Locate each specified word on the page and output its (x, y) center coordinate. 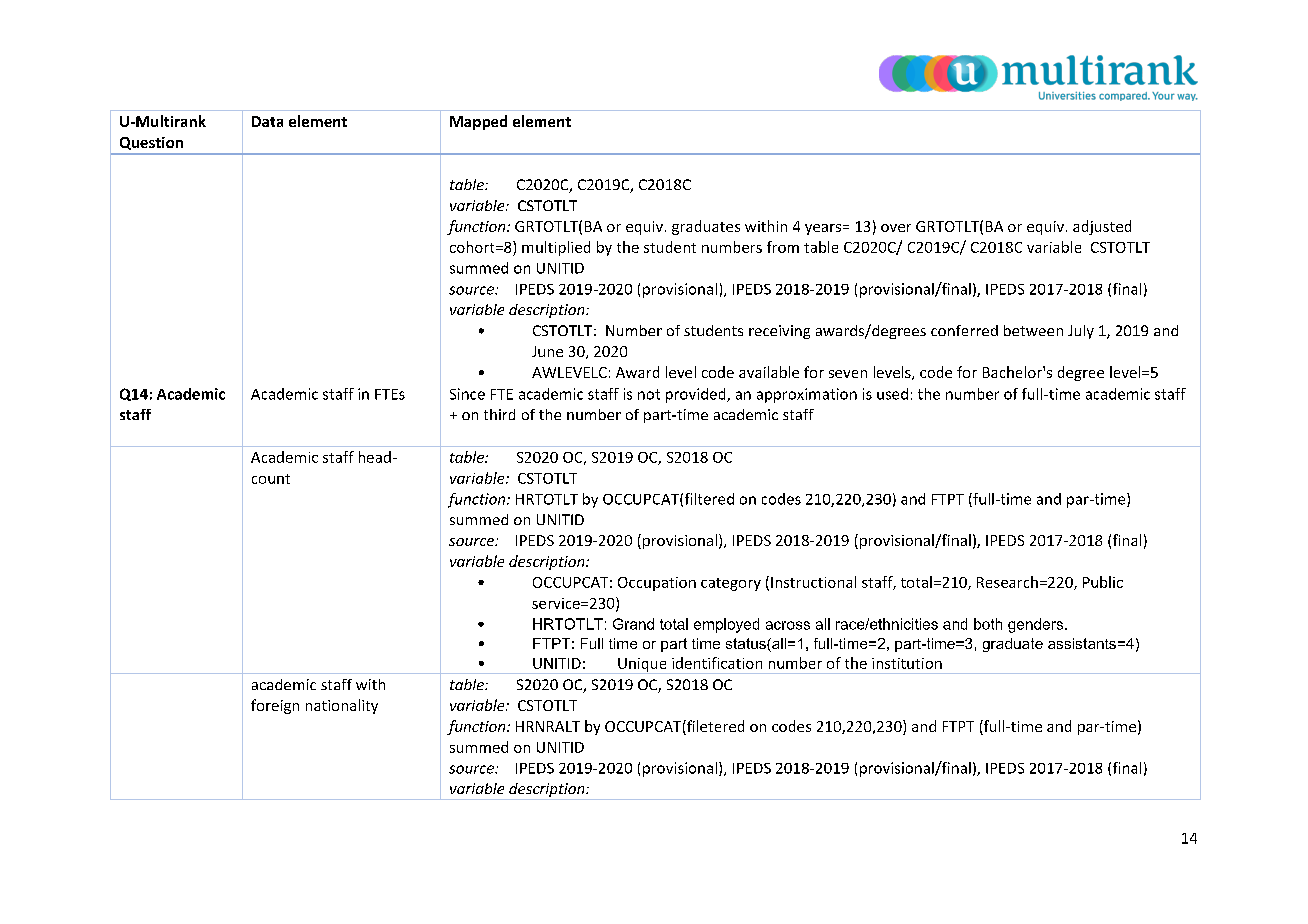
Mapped (478, 122)
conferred (964, 330)
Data (267, 121)
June (547, 351)
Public (1103, 582)
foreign (275, 706)
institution (907, 663)
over (896, 228)
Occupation (657, 584)
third (499, 414)
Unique (642, 666)
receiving (779, 332)
